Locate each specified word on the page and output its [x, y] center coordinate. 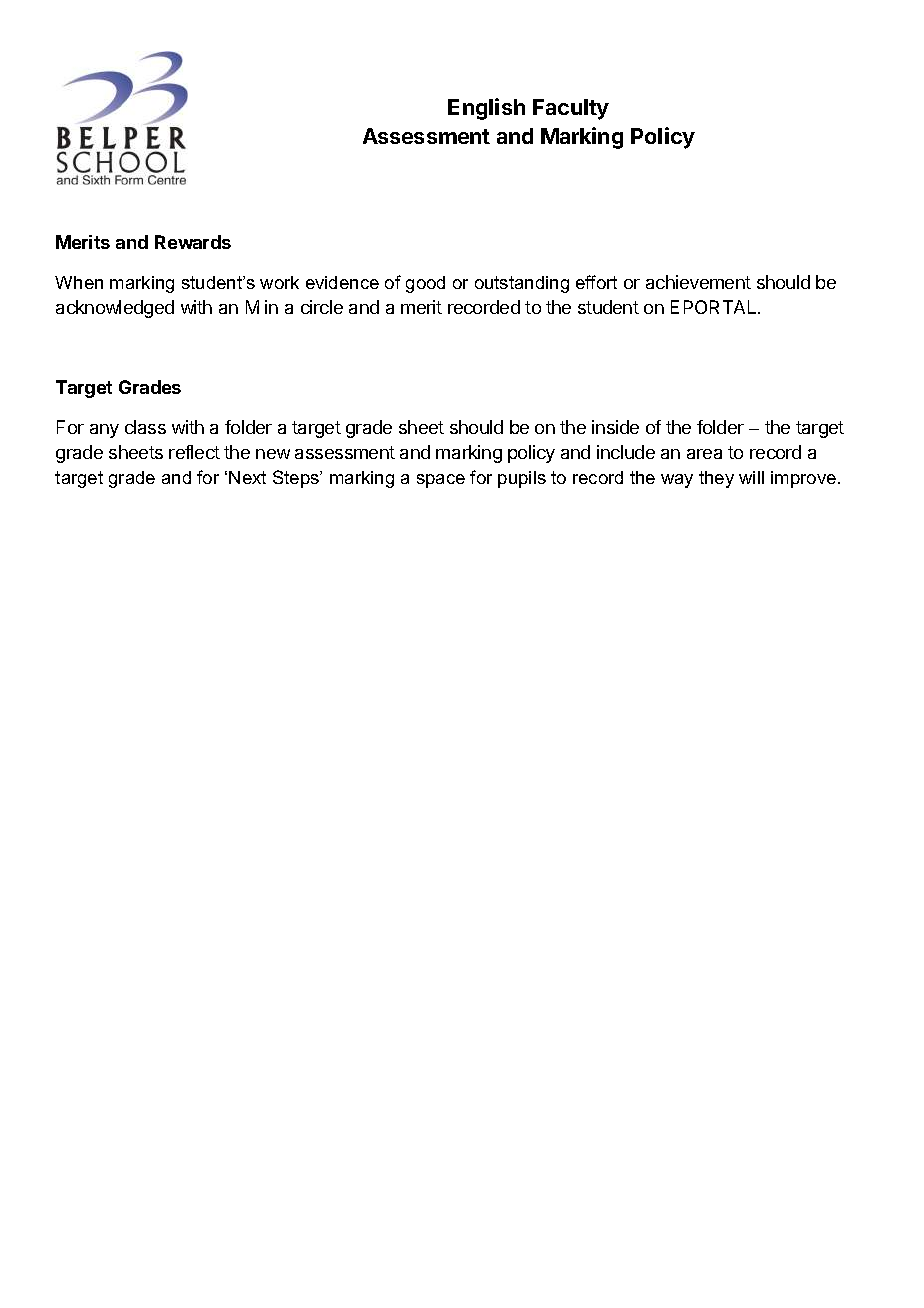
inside [615, 427]
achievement [698, 282]
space [441, 481]
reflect [194, 452]
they [716, 479]
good [425, 284]
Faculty [571, 109]
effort [596, 282]
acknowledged [115, 309]
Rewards [193, 242]
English [486, 109]
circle [322, 307]
